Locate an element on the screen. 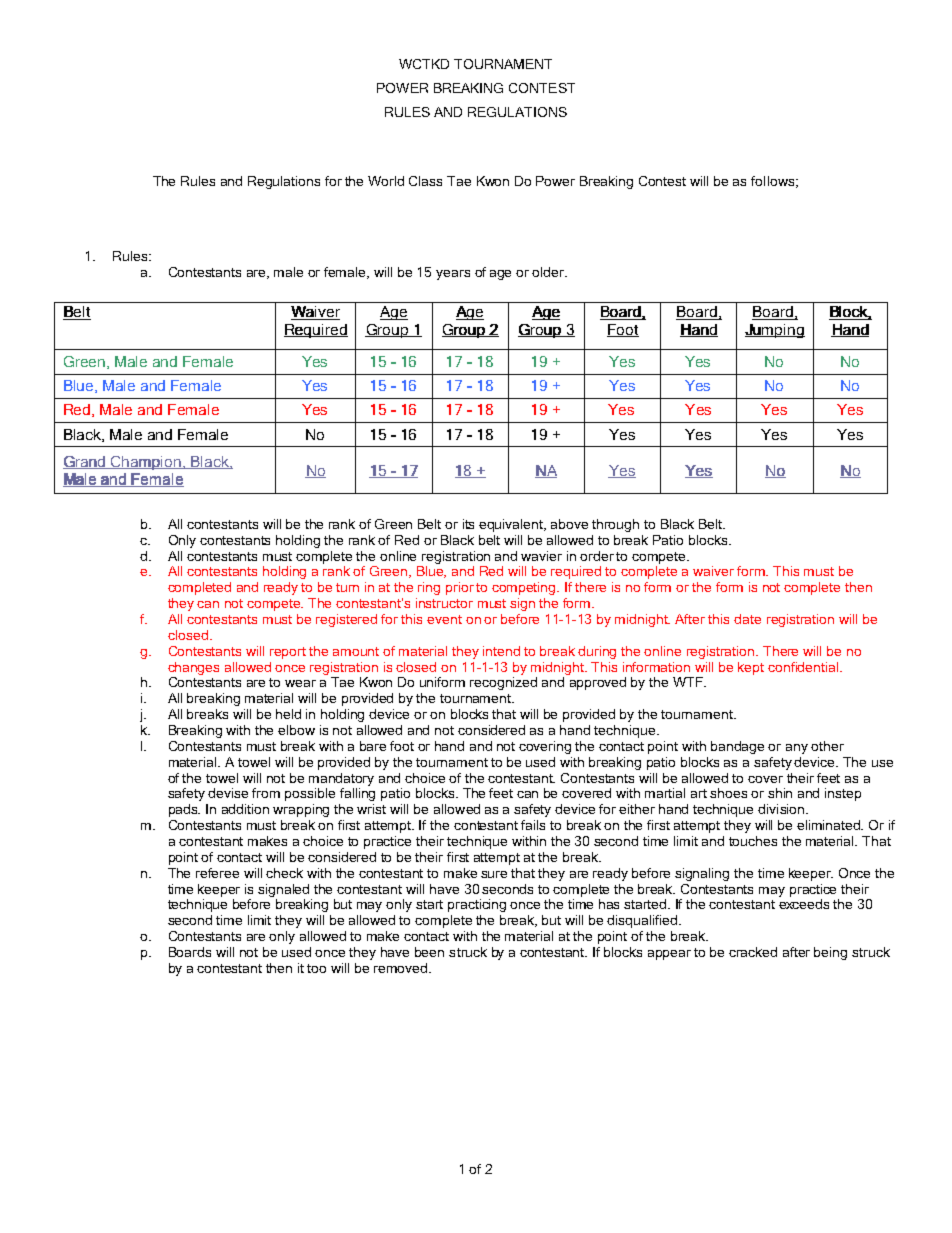  World is located at coordinates (386, 181).
